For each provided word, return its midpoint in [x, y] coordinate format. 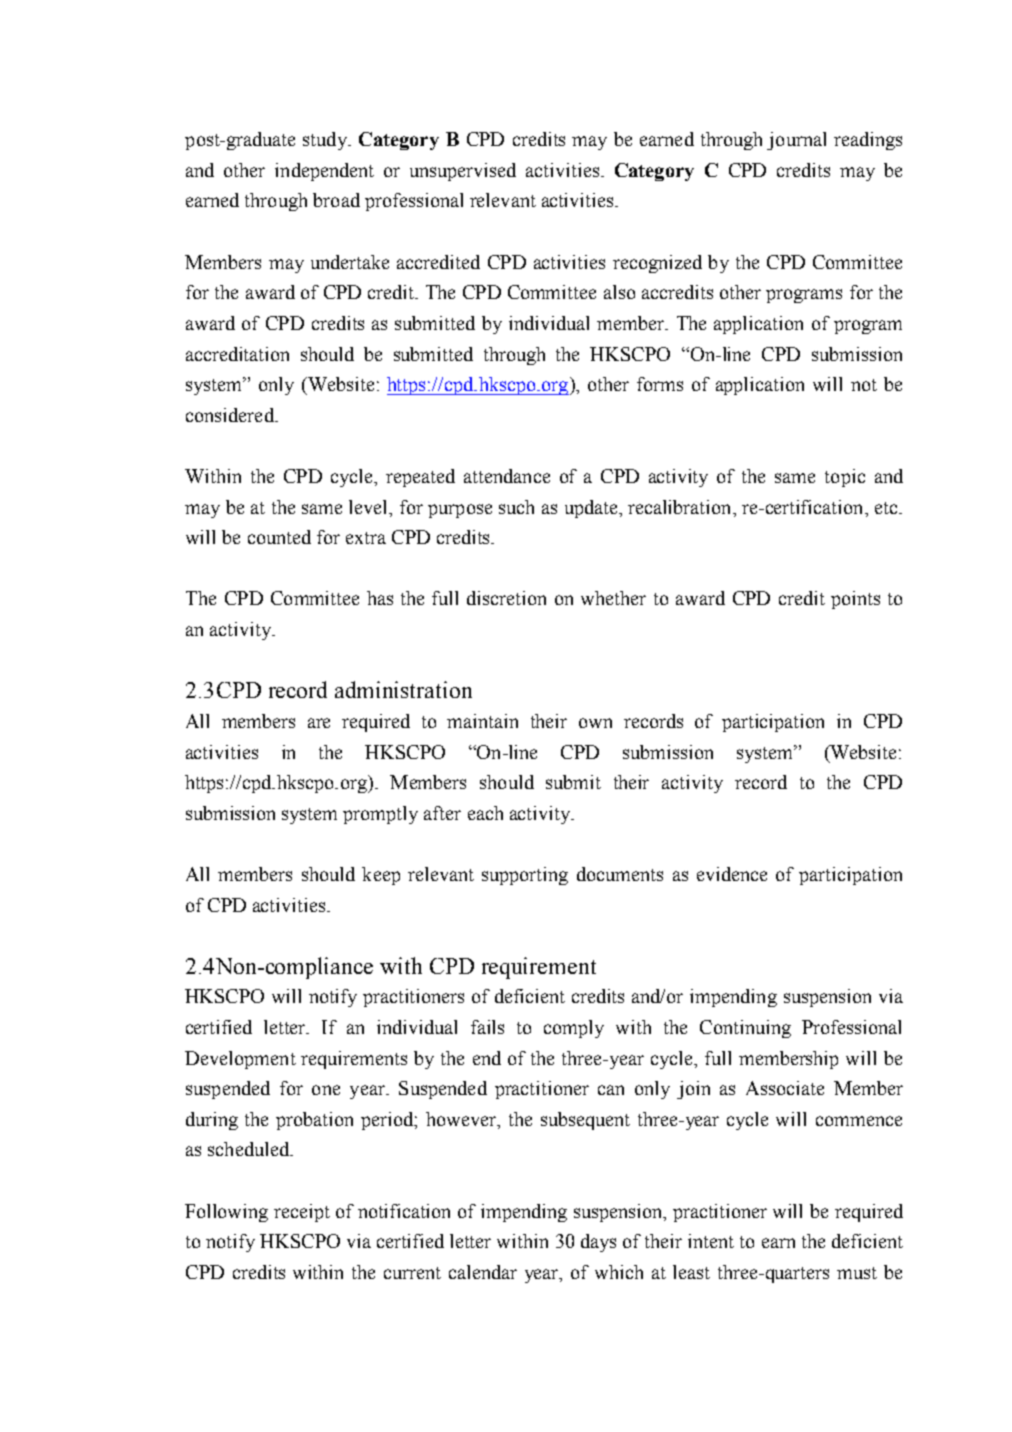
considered [231, 415]
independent [324, 172]
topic [845, 478]
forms [660, 384]
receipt [302, 1213]
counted [279, 537]
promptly [380, 815]
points [855, 600]
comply [574, 1029]
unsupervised [463, 172]
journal [796, 141]
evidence [732, 874]
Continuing [745, 1029]
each [485, 813]
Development [240, 1060]
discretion [506, 598]
